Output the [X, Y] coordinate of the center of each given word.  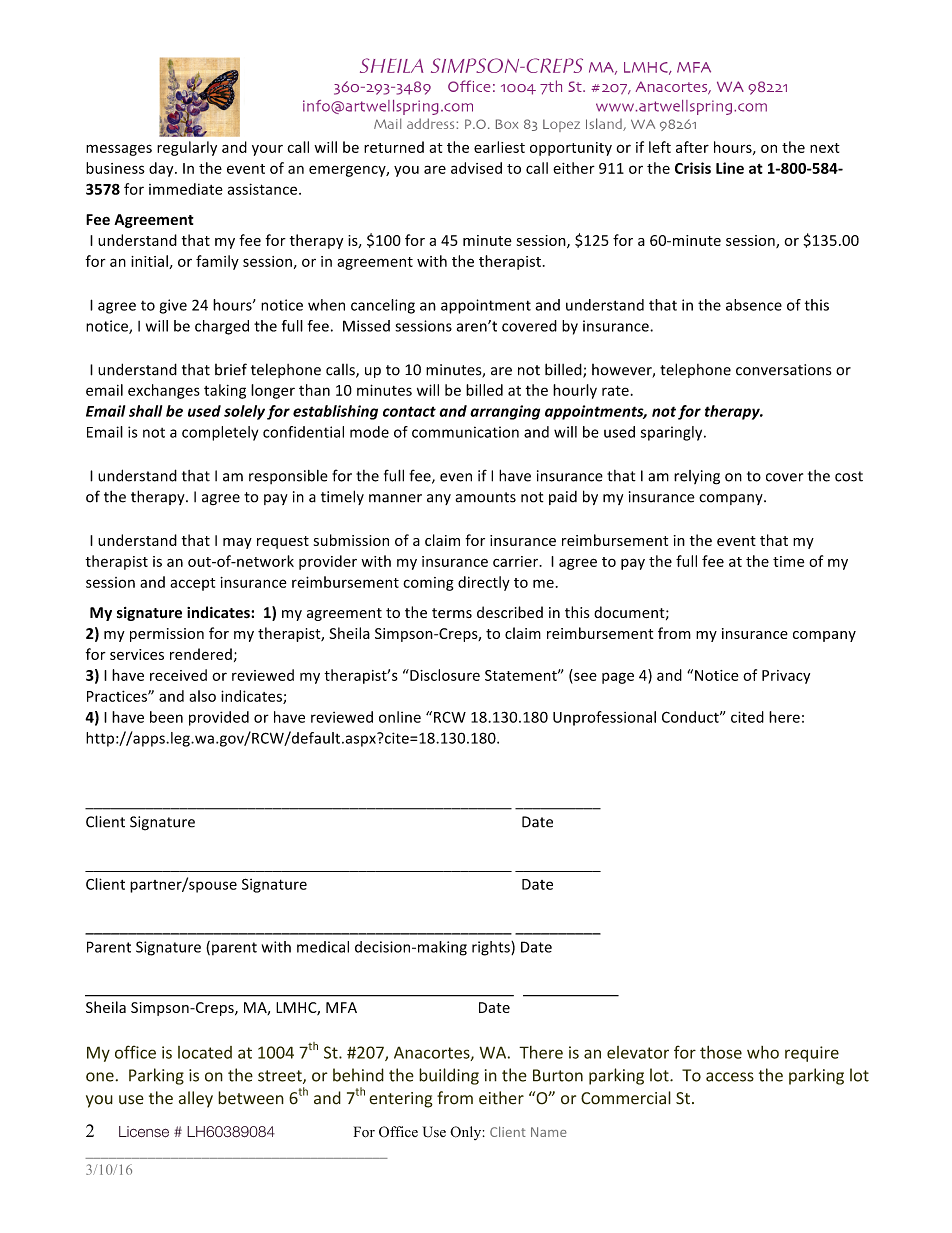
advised [476, 168]
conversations [783, 370]
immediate [186, 189]
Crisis [693, 168]
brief [231, 369]
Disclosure [444, 675]
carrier [516, 561]
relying [697, 477]
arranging [505, 412]
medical [323, 947]
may [237, 543]
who [763, 1052]
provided [219, 718]
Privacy [786, 677]
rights [492, 948]
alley [196, 1099]
